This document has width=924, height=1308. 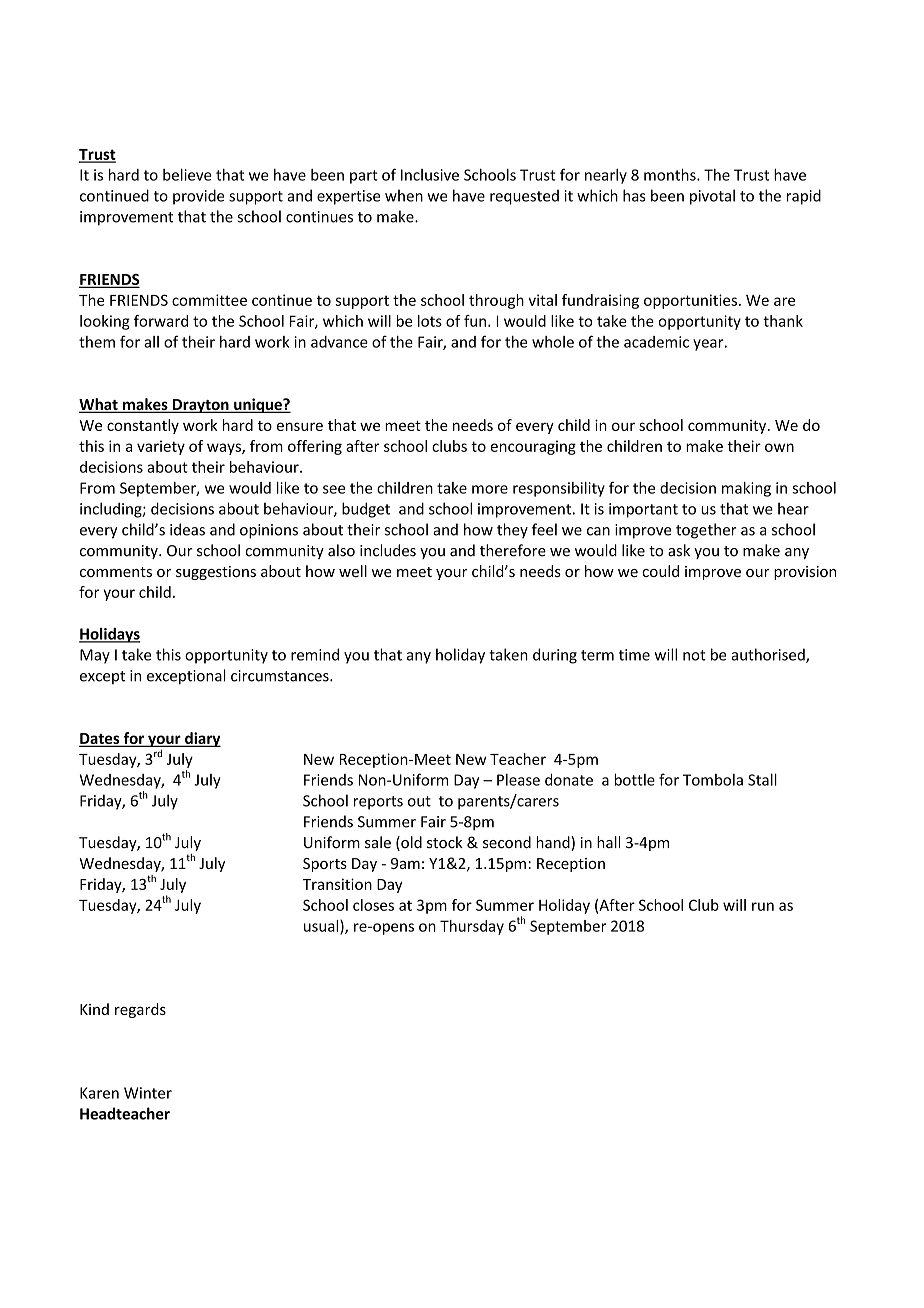 I want to click on Stall, so click(x=762, y=779).
